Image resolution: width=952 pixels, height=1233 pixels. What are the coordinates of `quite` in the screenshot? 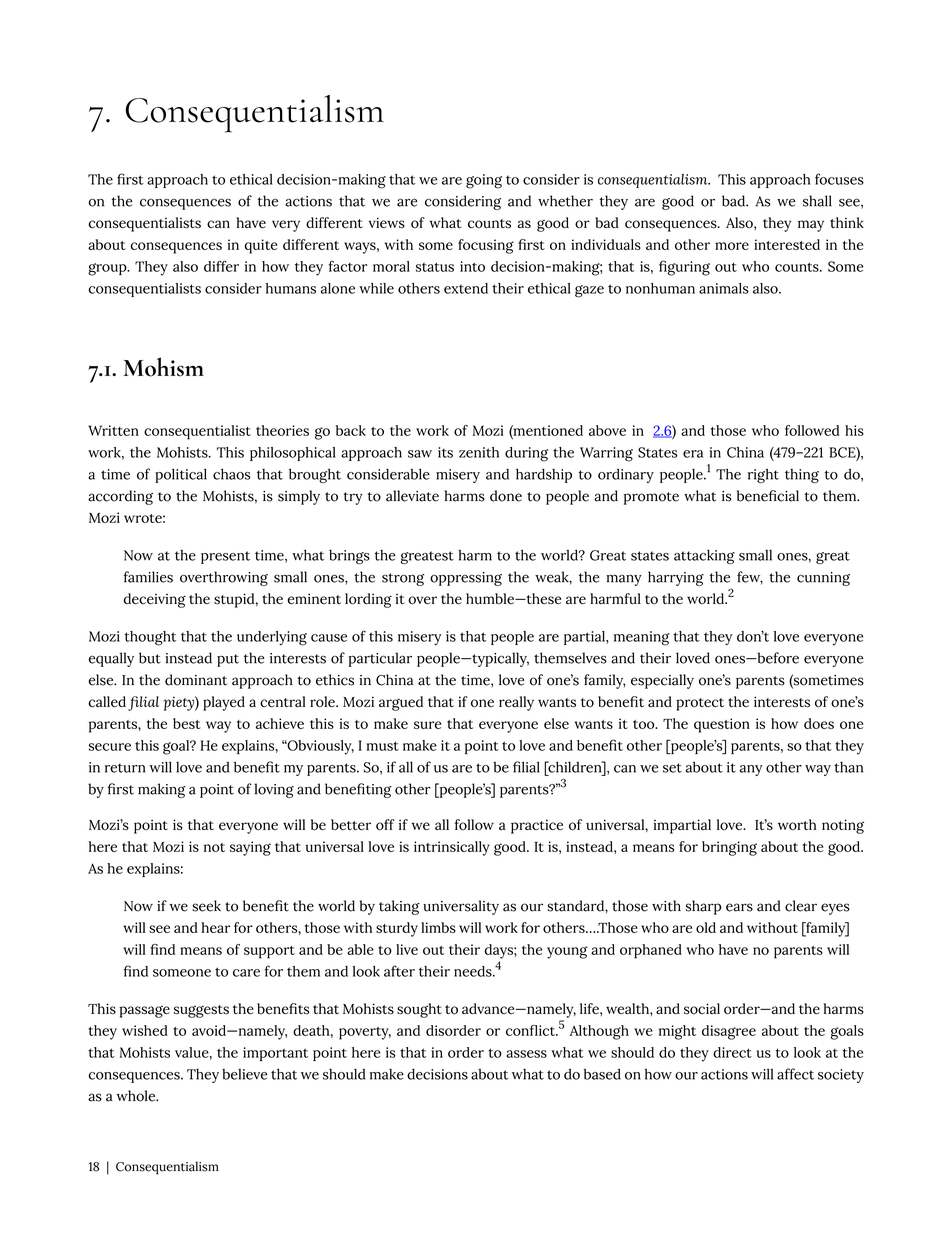 It's located at (260, 246).
